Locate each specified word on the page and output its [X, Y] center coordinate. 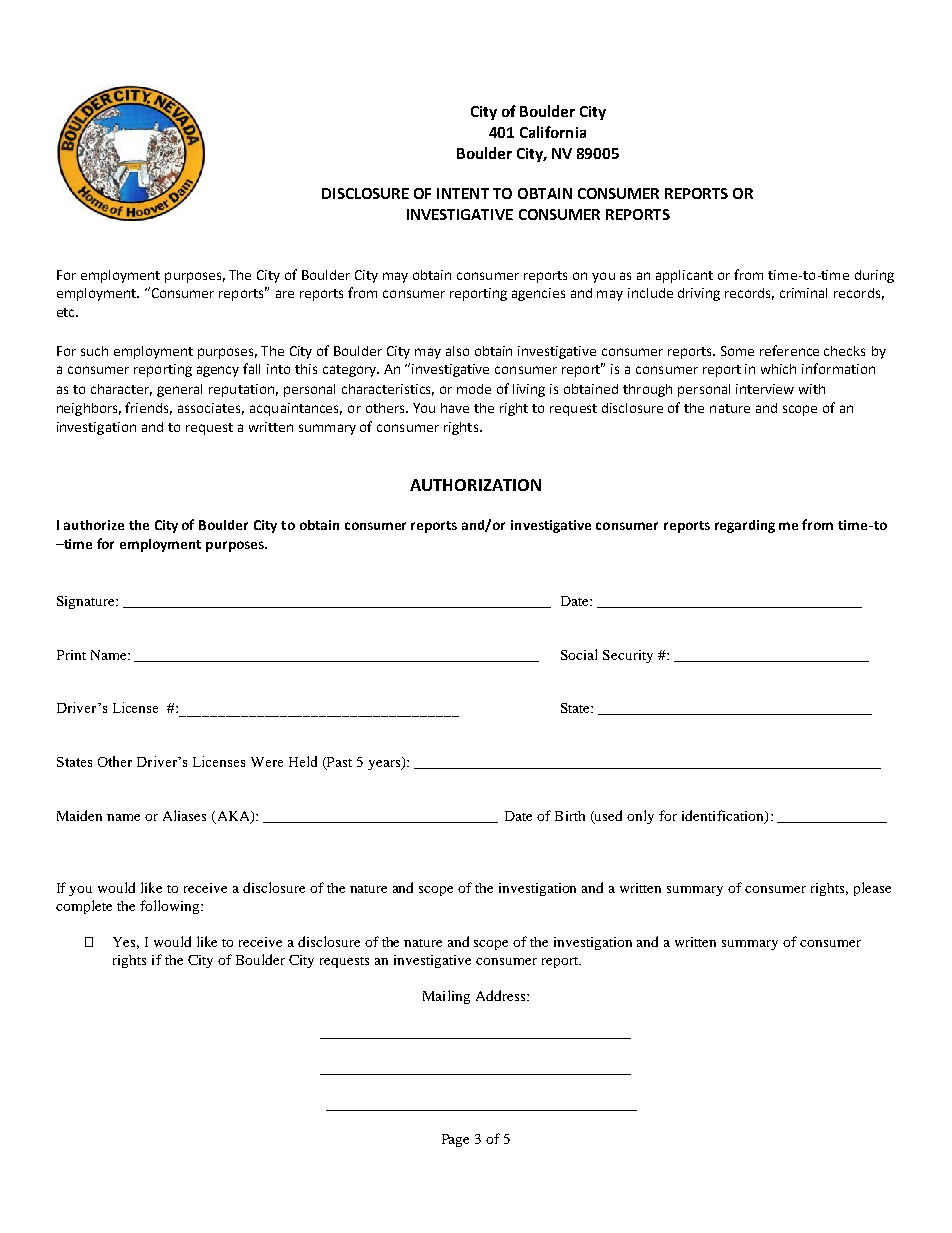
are [285, 294]
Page [455, 1140]
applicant [684, 276]
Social [579, 654]
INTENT [463, 193]
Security [628, 656]
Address [502, 995]
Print [71, 655]
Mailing [446, 997]
